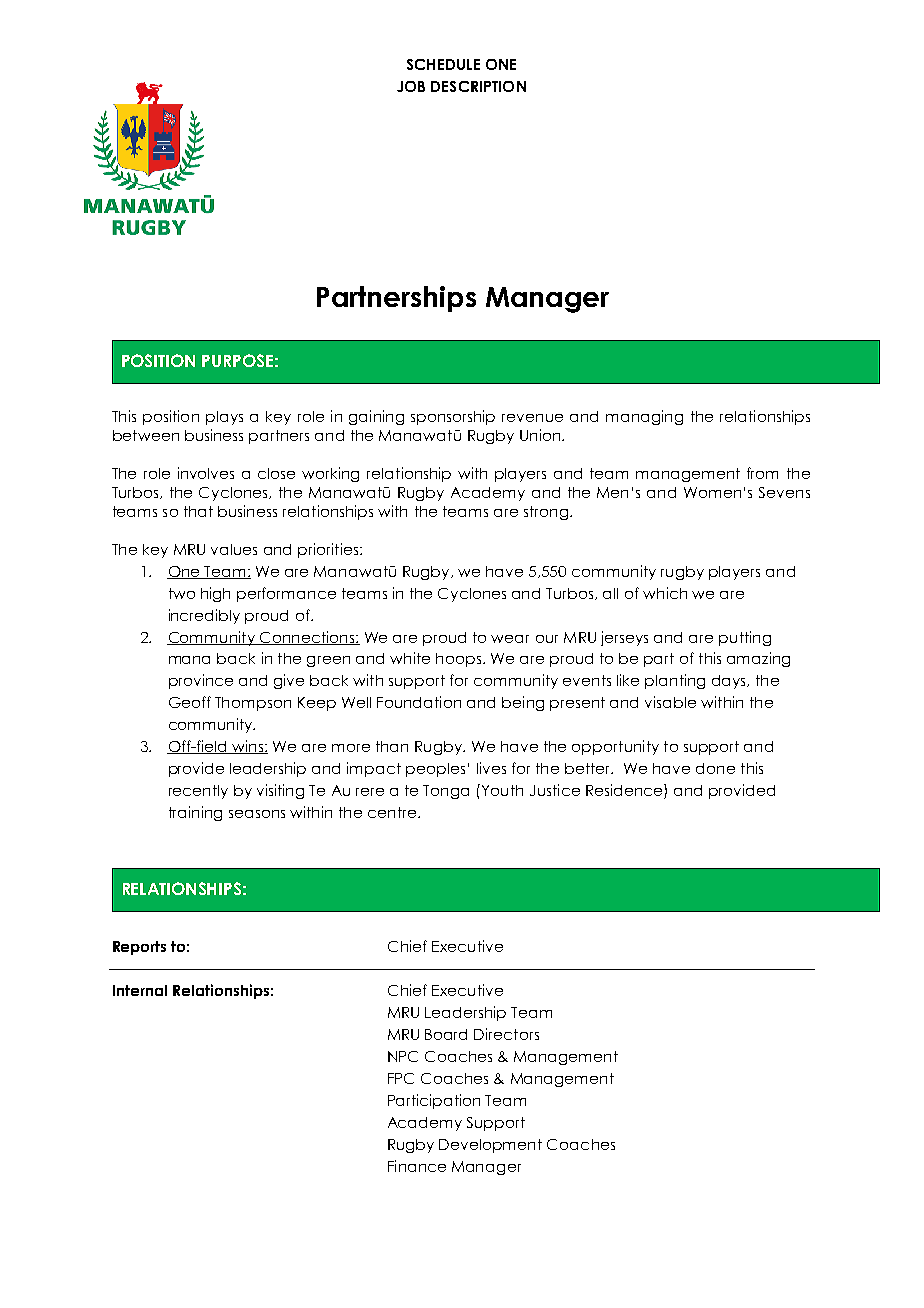 Image resolution: width=924 pixels, height=1308 pixels. Describe the element at coordinates (140, 990) in the document. I see `Internal` at that location.
